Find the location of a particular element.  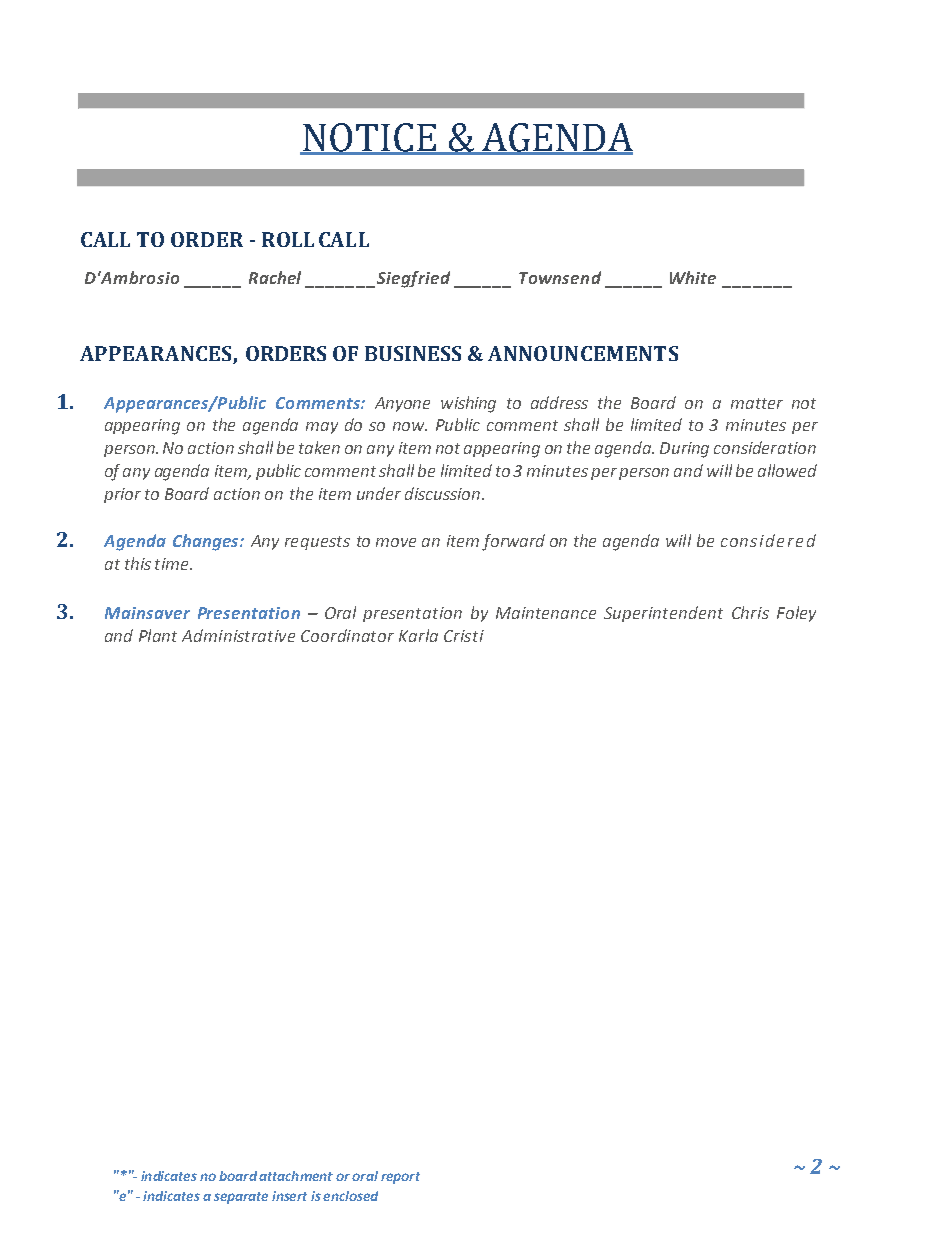

Chris is located at coordinates (750, 612).
